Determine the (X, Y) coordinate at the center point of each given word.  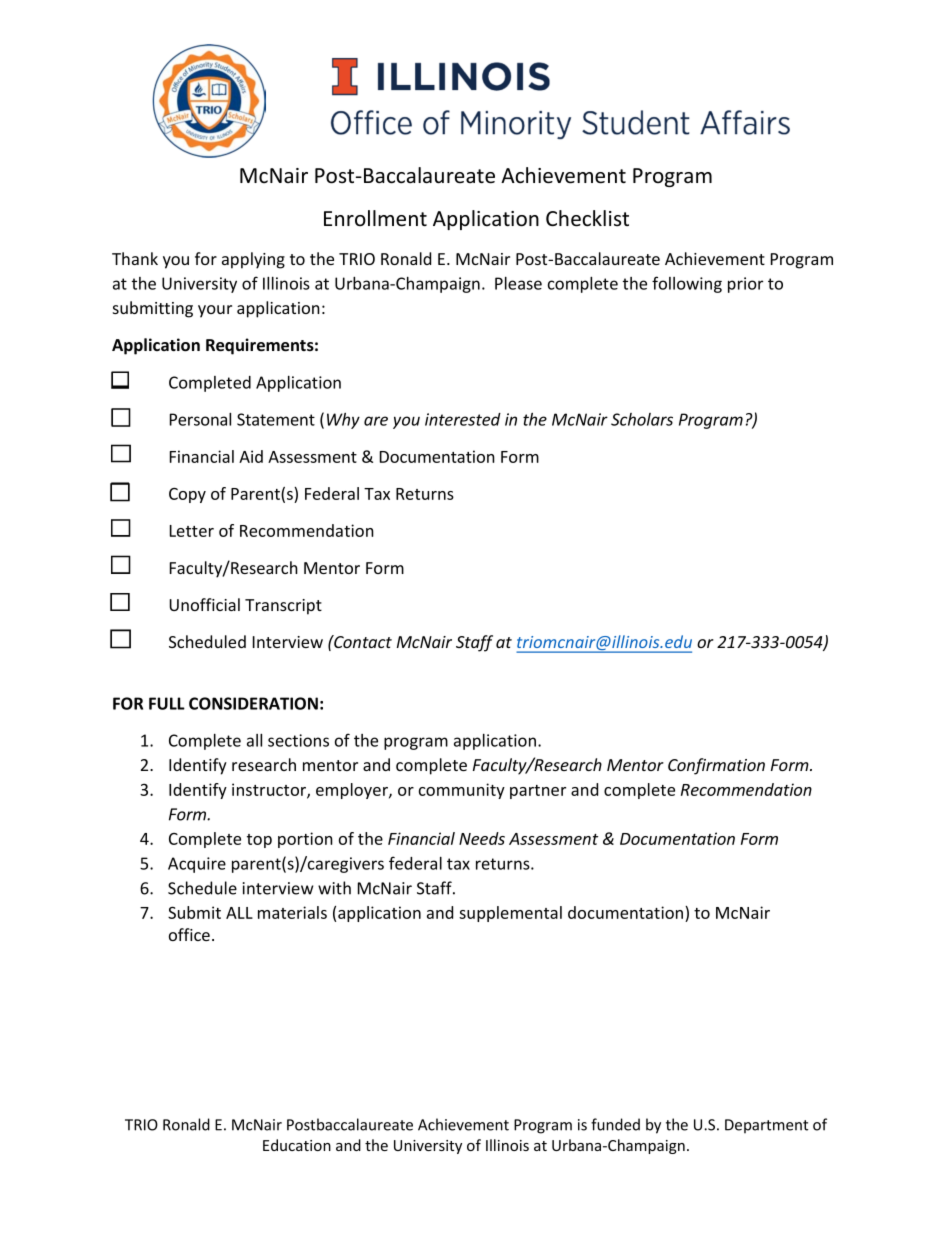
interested (463, 419)
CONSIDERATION (253, 703)
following (687, 284)
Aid (251, 456)
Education (297, 1145)
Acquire (197, 865)
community (462, 791)
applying (253, 260)
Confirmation (716, 766)
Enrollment (375, 218)
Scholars (642, 419)
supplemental (510, 914)
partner (538, 792)
